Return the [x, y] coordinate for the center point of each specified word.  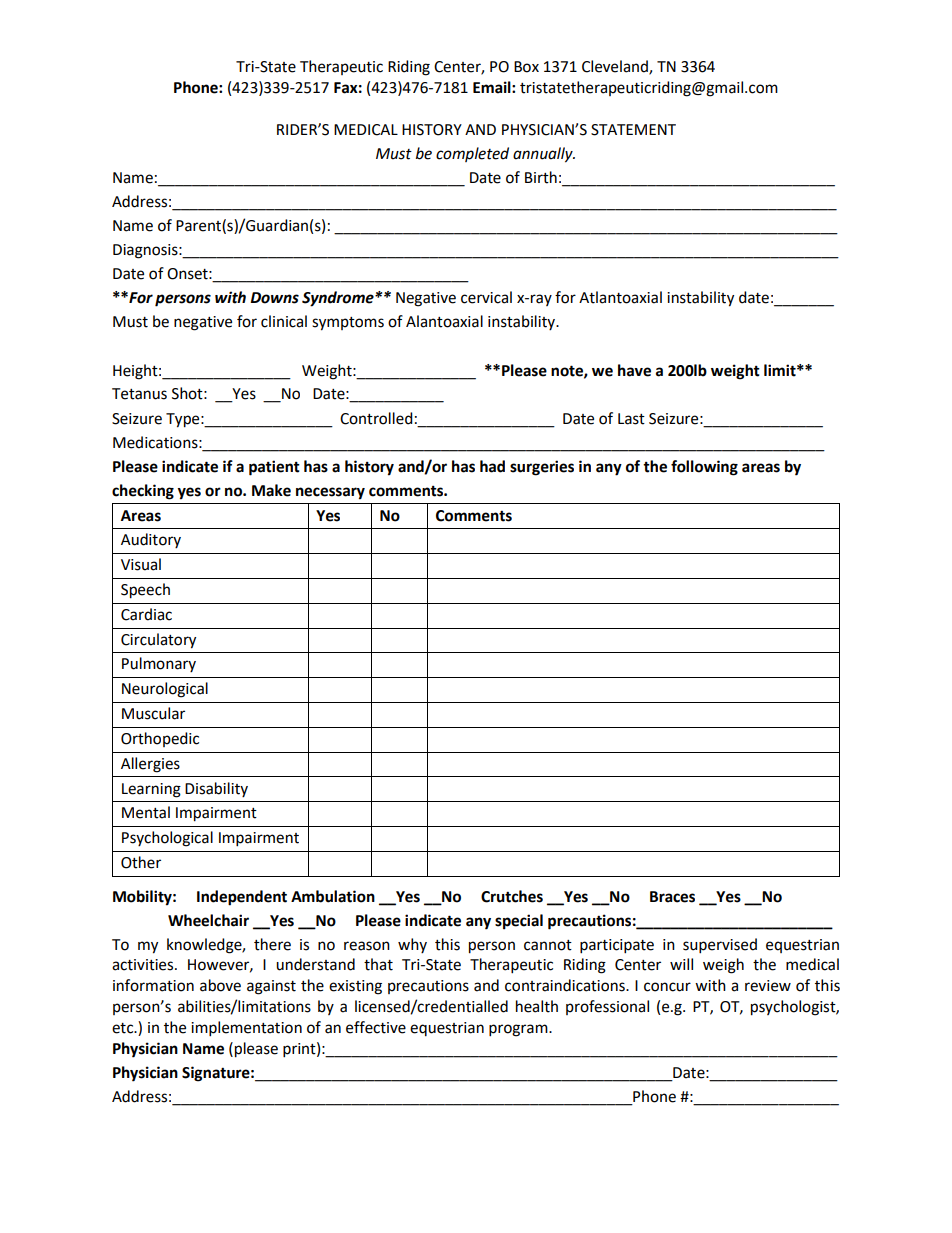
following [704, 468]
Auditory [151, 540]
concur [667, 987]
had [492, 466]
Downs [274, 298]
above [220, 985]
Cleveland [616, 67]
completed [472, 154]
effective [376, 1027]
